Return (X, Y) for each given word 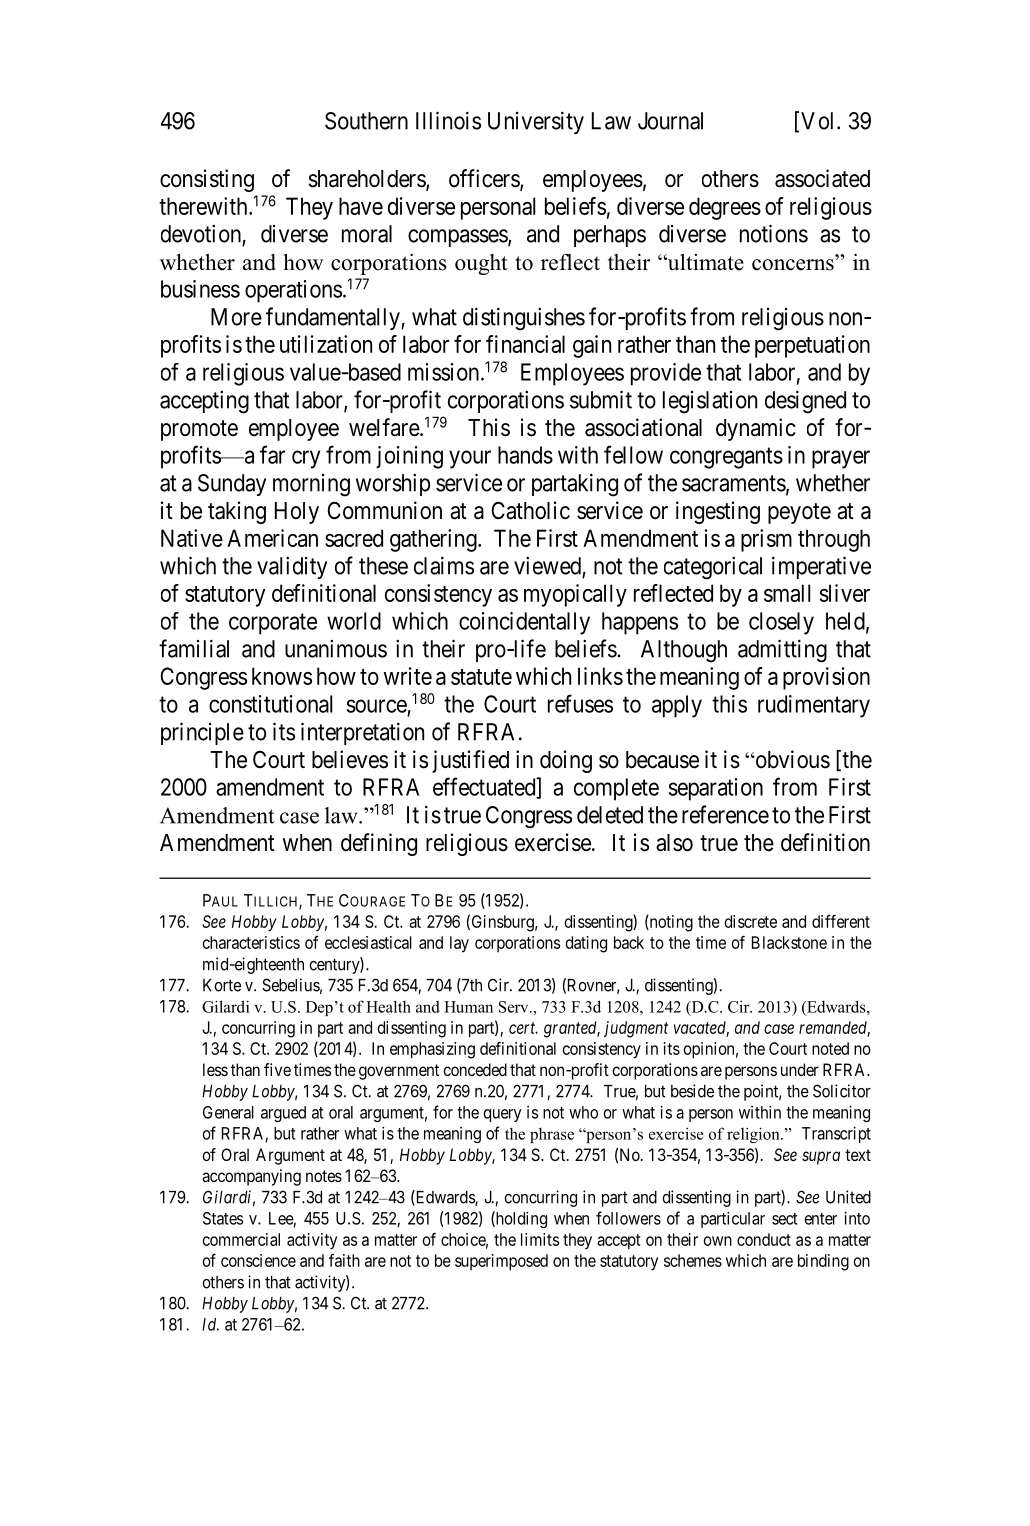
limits (540, 1239)
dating (586, 944)
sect (784, 1219)
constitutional (270, 704)
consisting (207, 180)
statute (481, 677)
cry (306, 459)
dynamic (756, 429)
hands (525, 455)
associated (822, 178)
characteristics (251, 942)
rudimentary (814, 706)
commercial (241, 1239)
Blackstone (789, 942)
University (536, 122)
